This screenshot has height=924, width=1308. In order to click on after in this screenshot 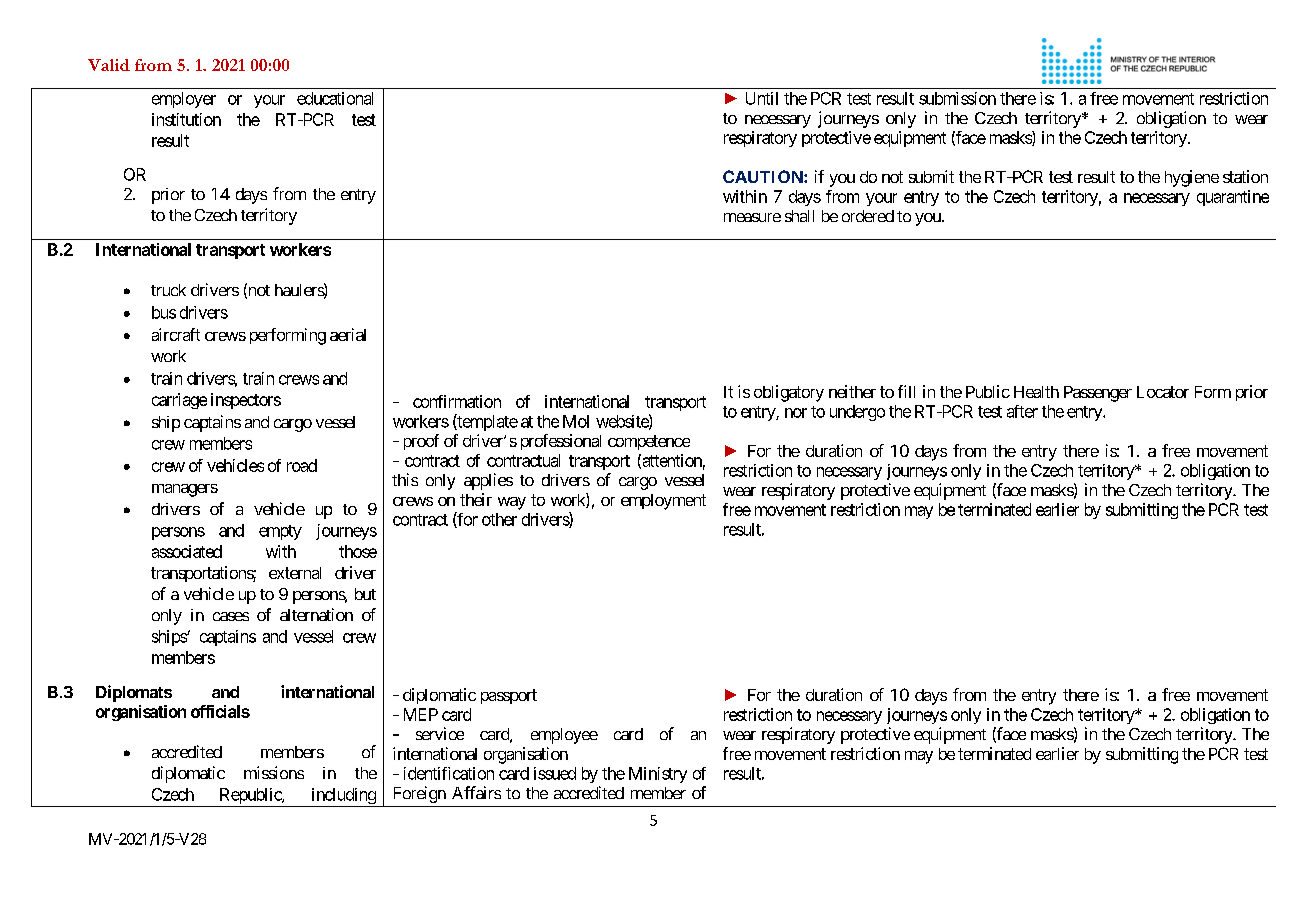, I will do `click(1022, 411)`.
